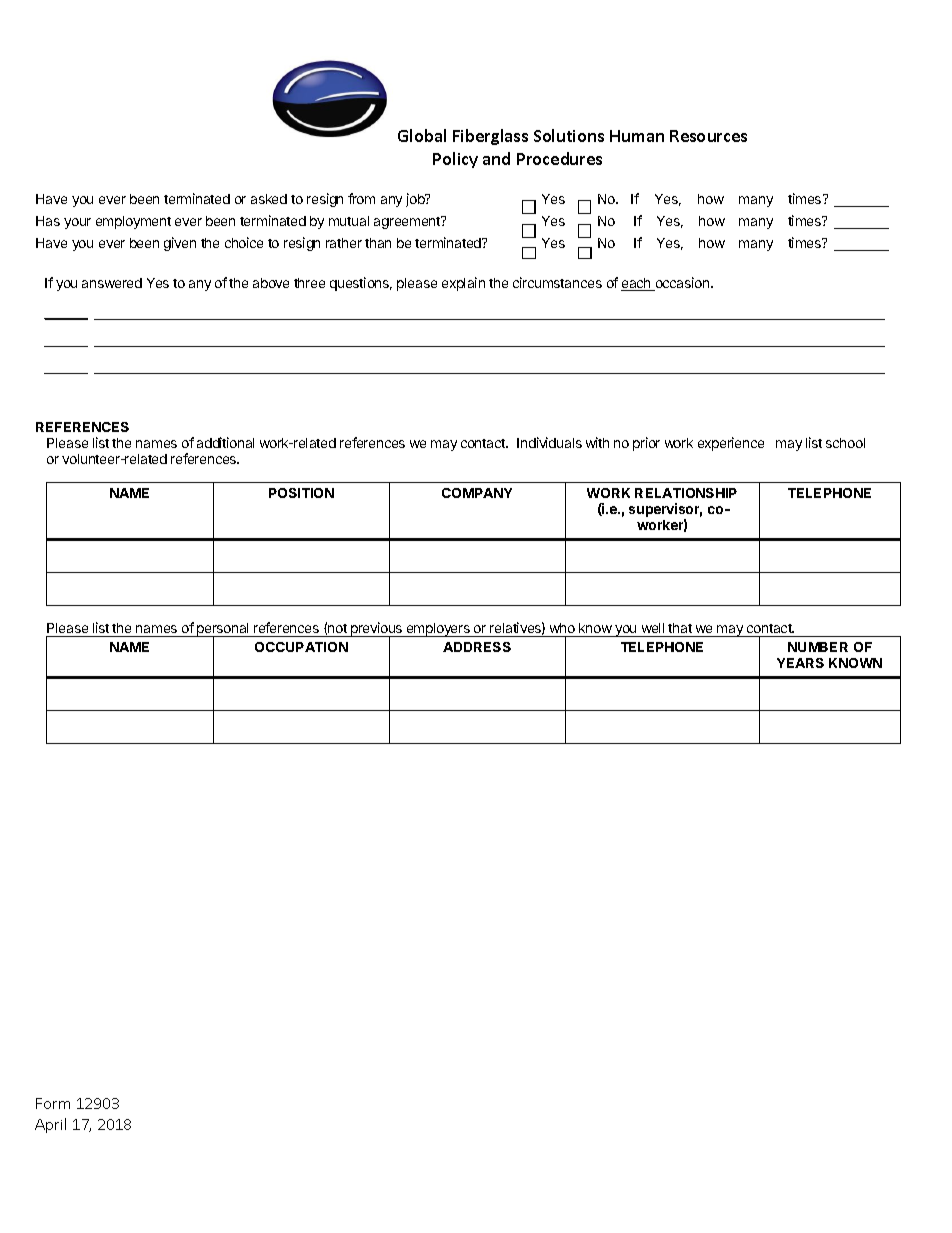 The height and width of the screenshot is (1233, 952). I want to click on Resources, so click(708, 136).
